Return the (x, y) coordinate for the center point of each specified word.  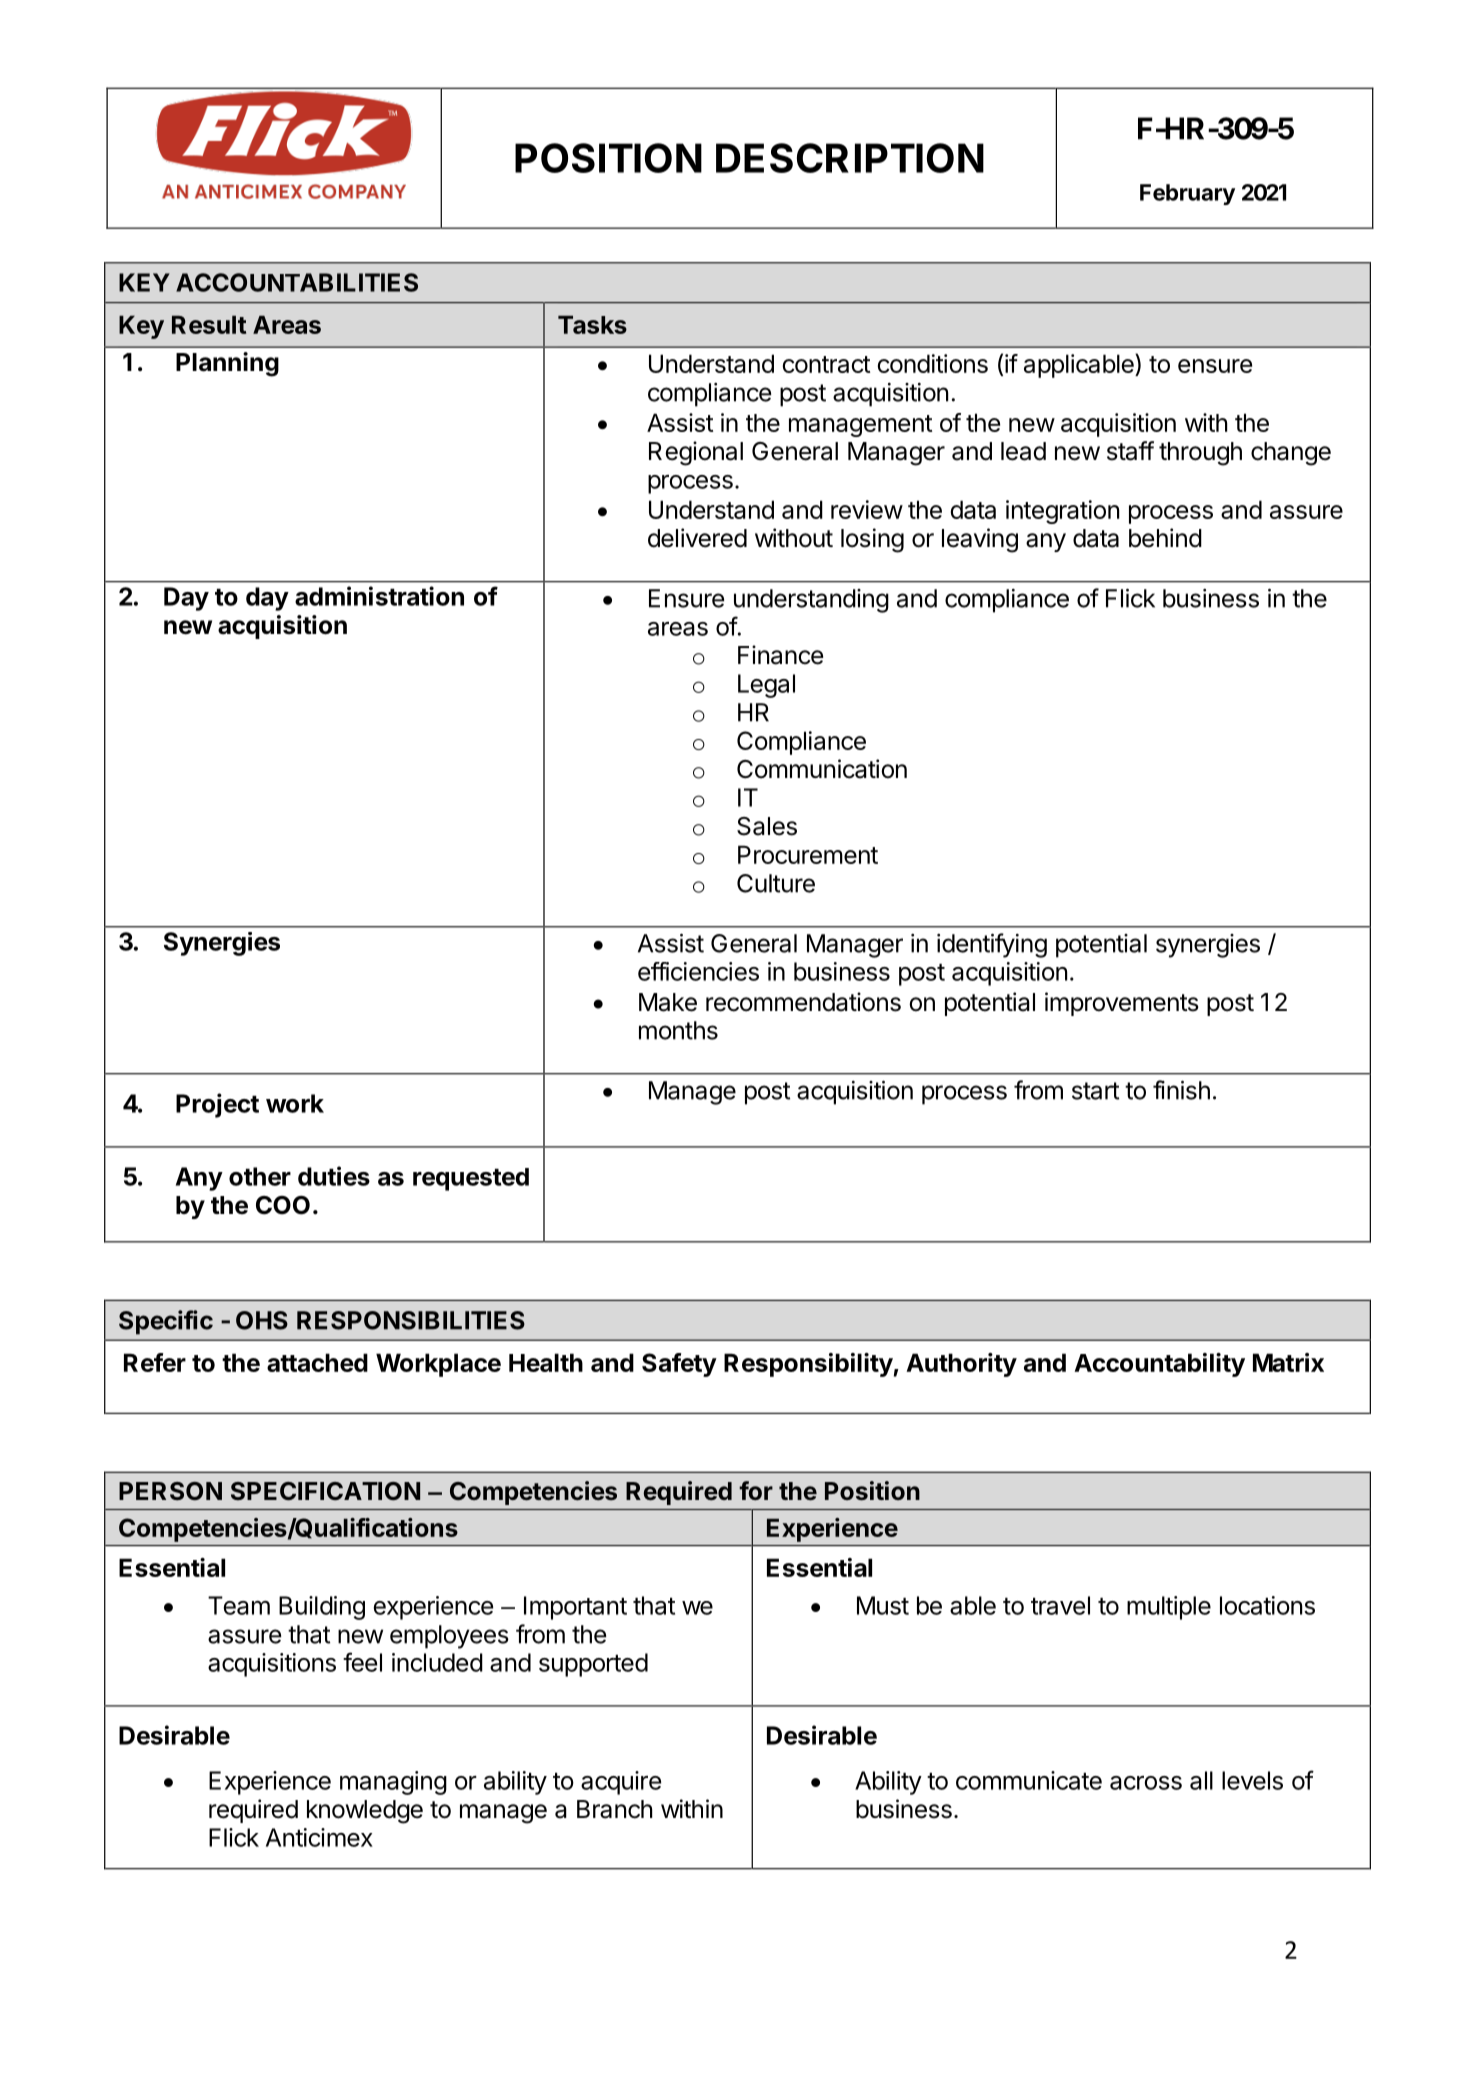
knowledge (365, 1812)
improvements (1122, 1004)
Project (217, 1105)
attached (317, 1362)
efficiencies (698, 971)
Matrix (1288, 1362)
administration (379, 596)
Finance (780, 655)
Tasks (592, 325)
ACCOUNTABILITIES (297, 282)
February (1187, 194)
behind (1165, 538)
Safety (679, 1365)
